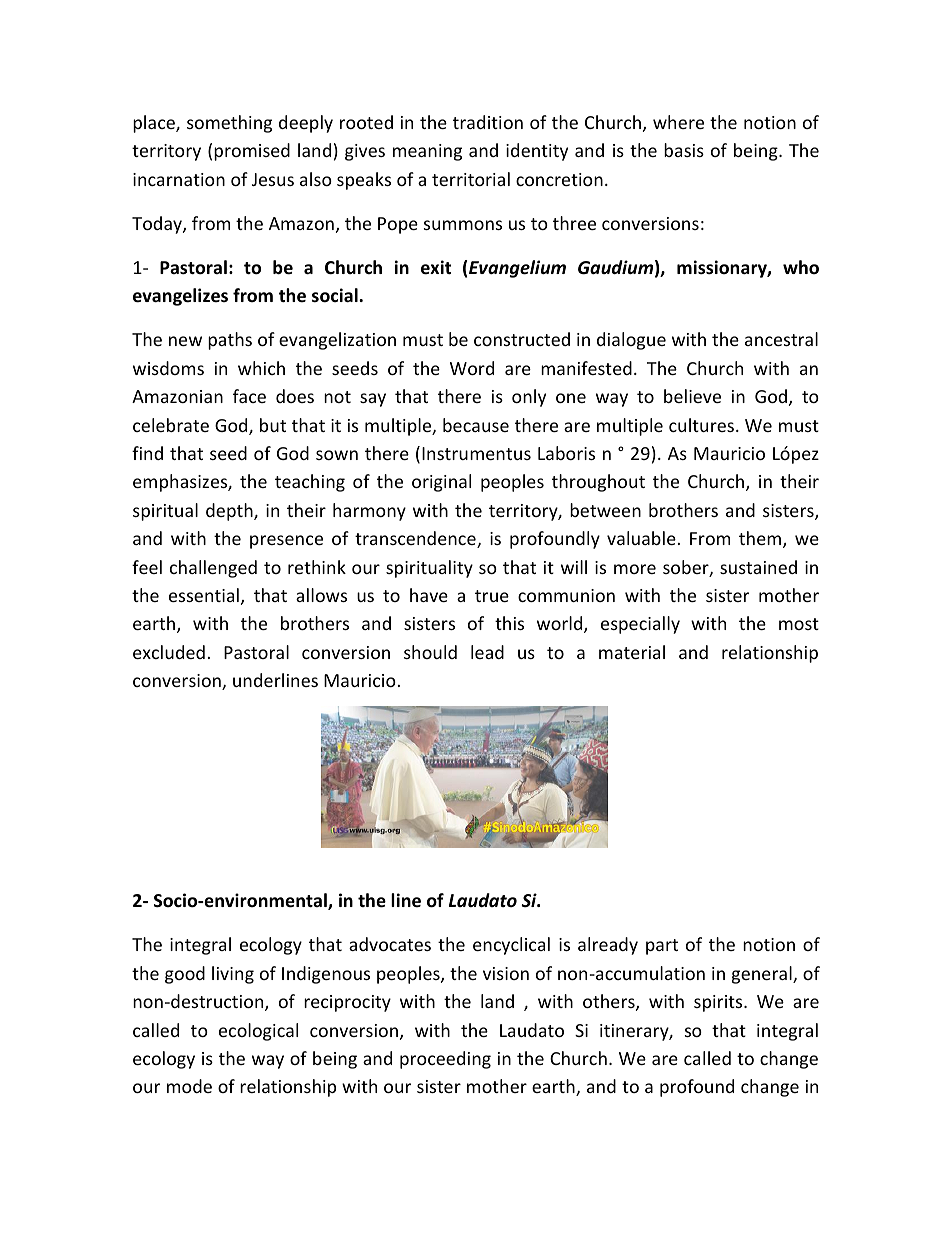 The width and height of the document is (952, 1233). Describe the element at coordinates (719, 1003) in the document. I see `spirits` at that location.
